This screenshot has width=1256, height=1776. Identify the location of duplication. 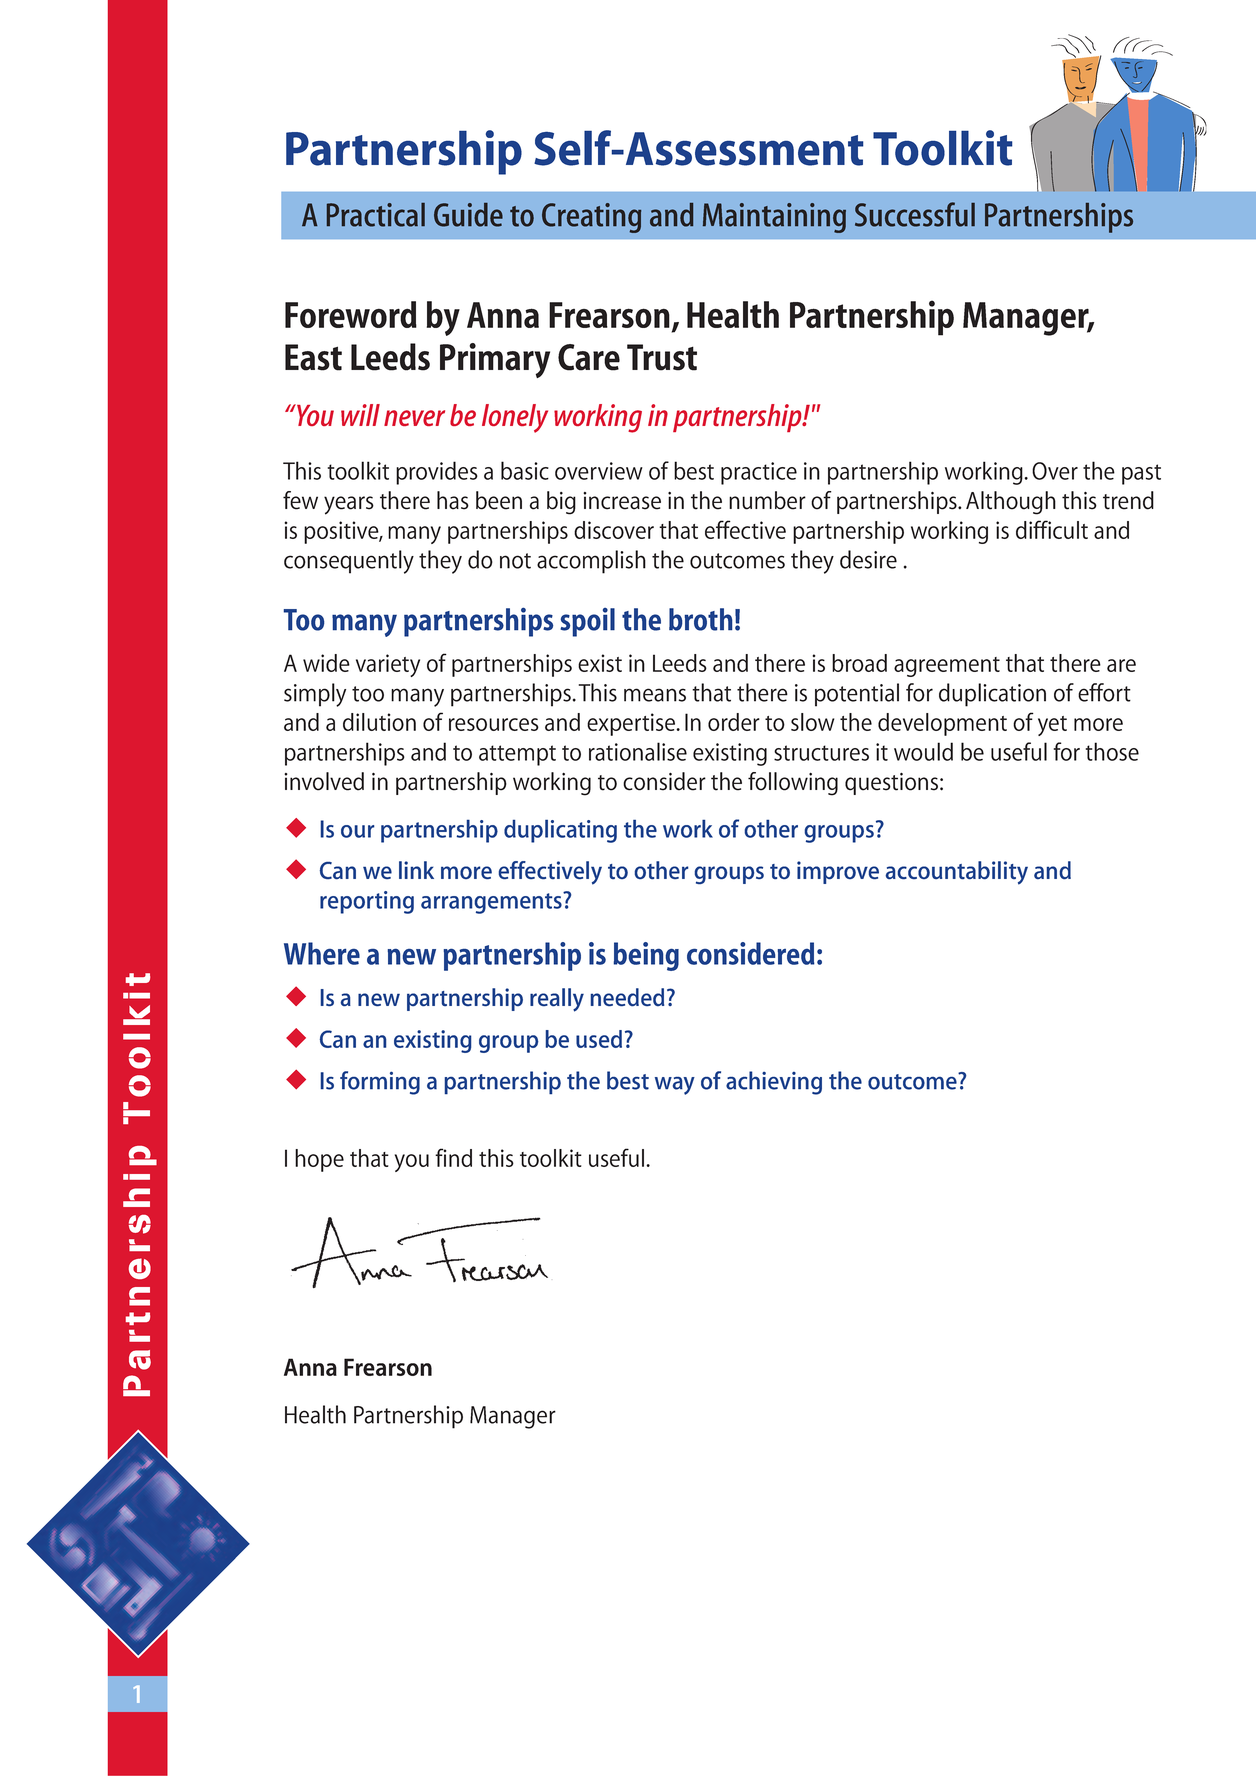
(992, 695).
